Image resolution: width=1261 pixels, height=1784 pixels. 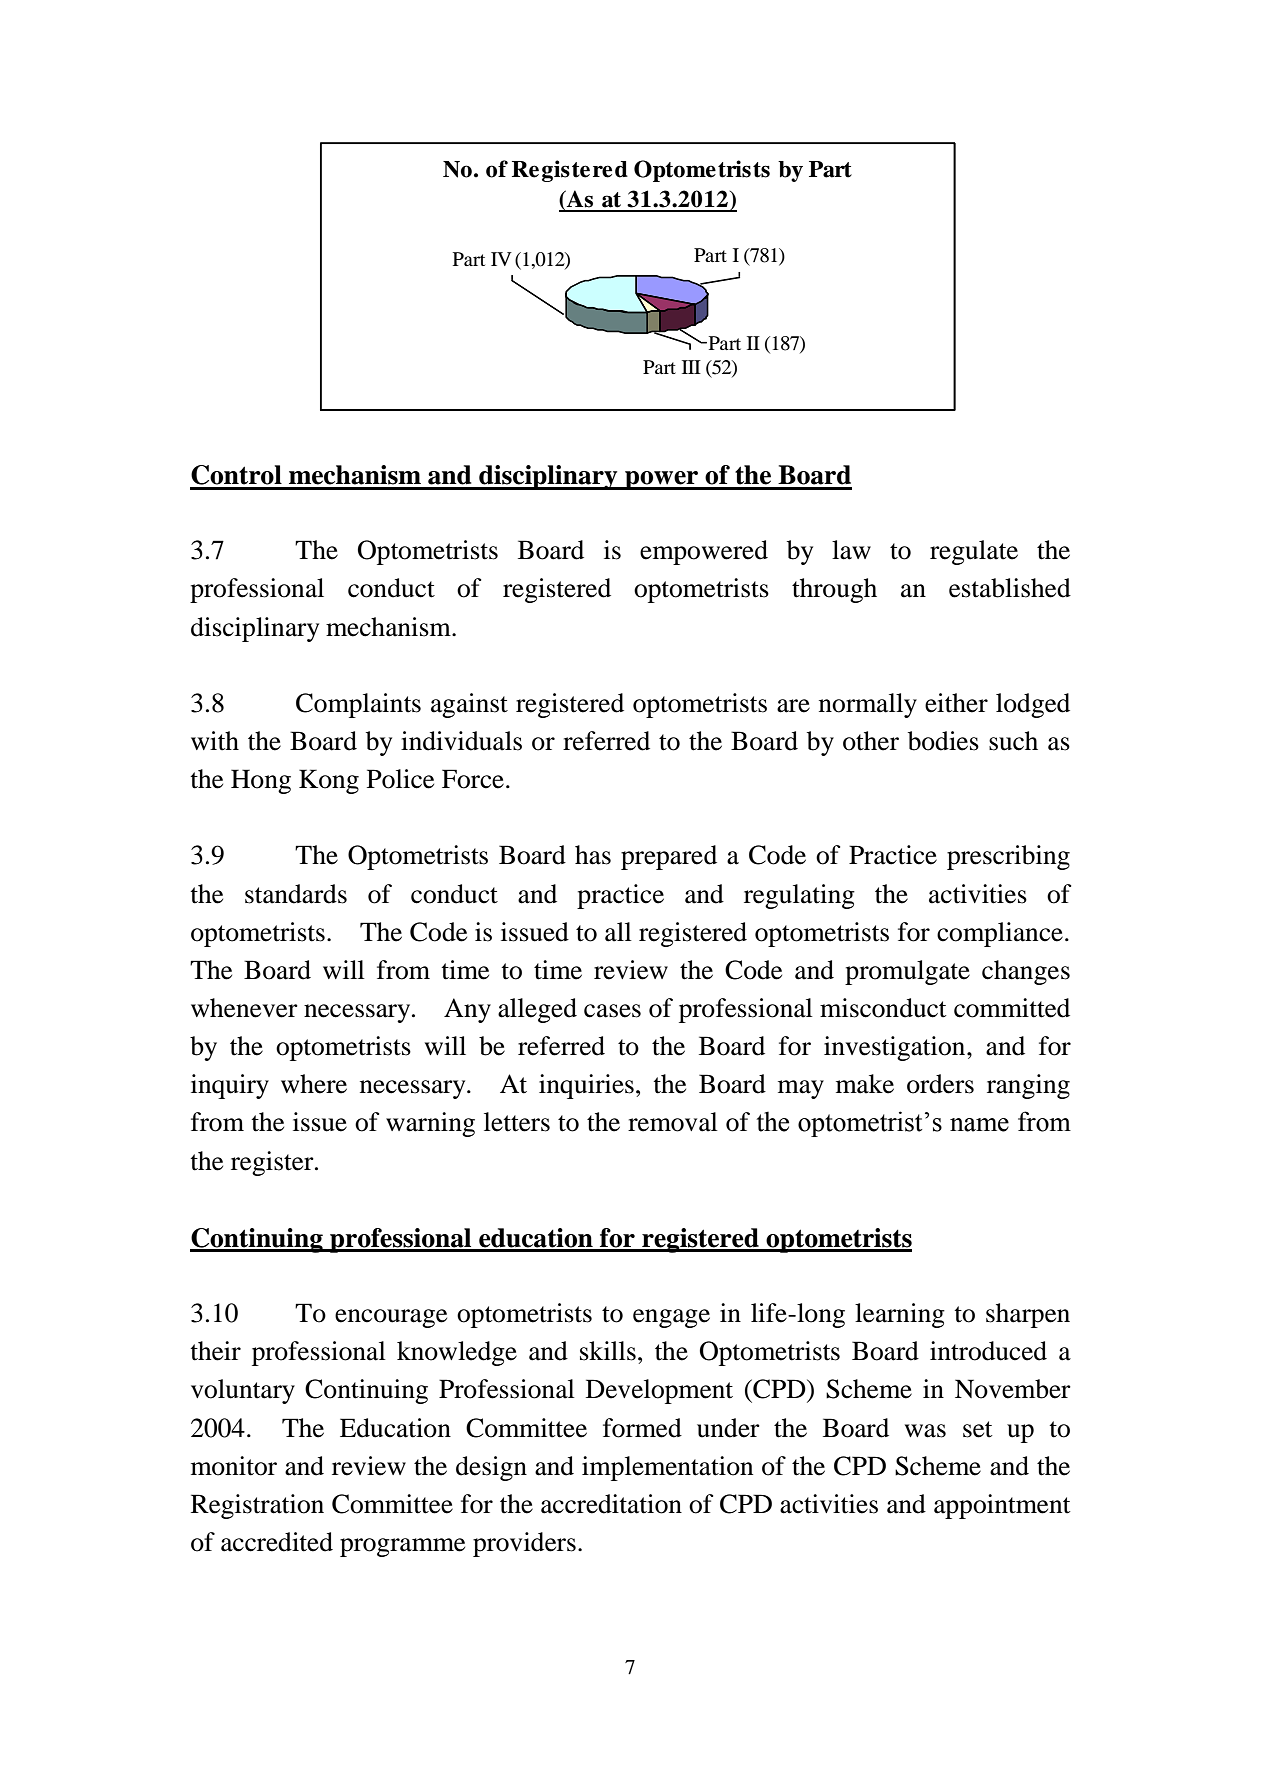 I want to click on engage, so click(x=671, y=1318).
